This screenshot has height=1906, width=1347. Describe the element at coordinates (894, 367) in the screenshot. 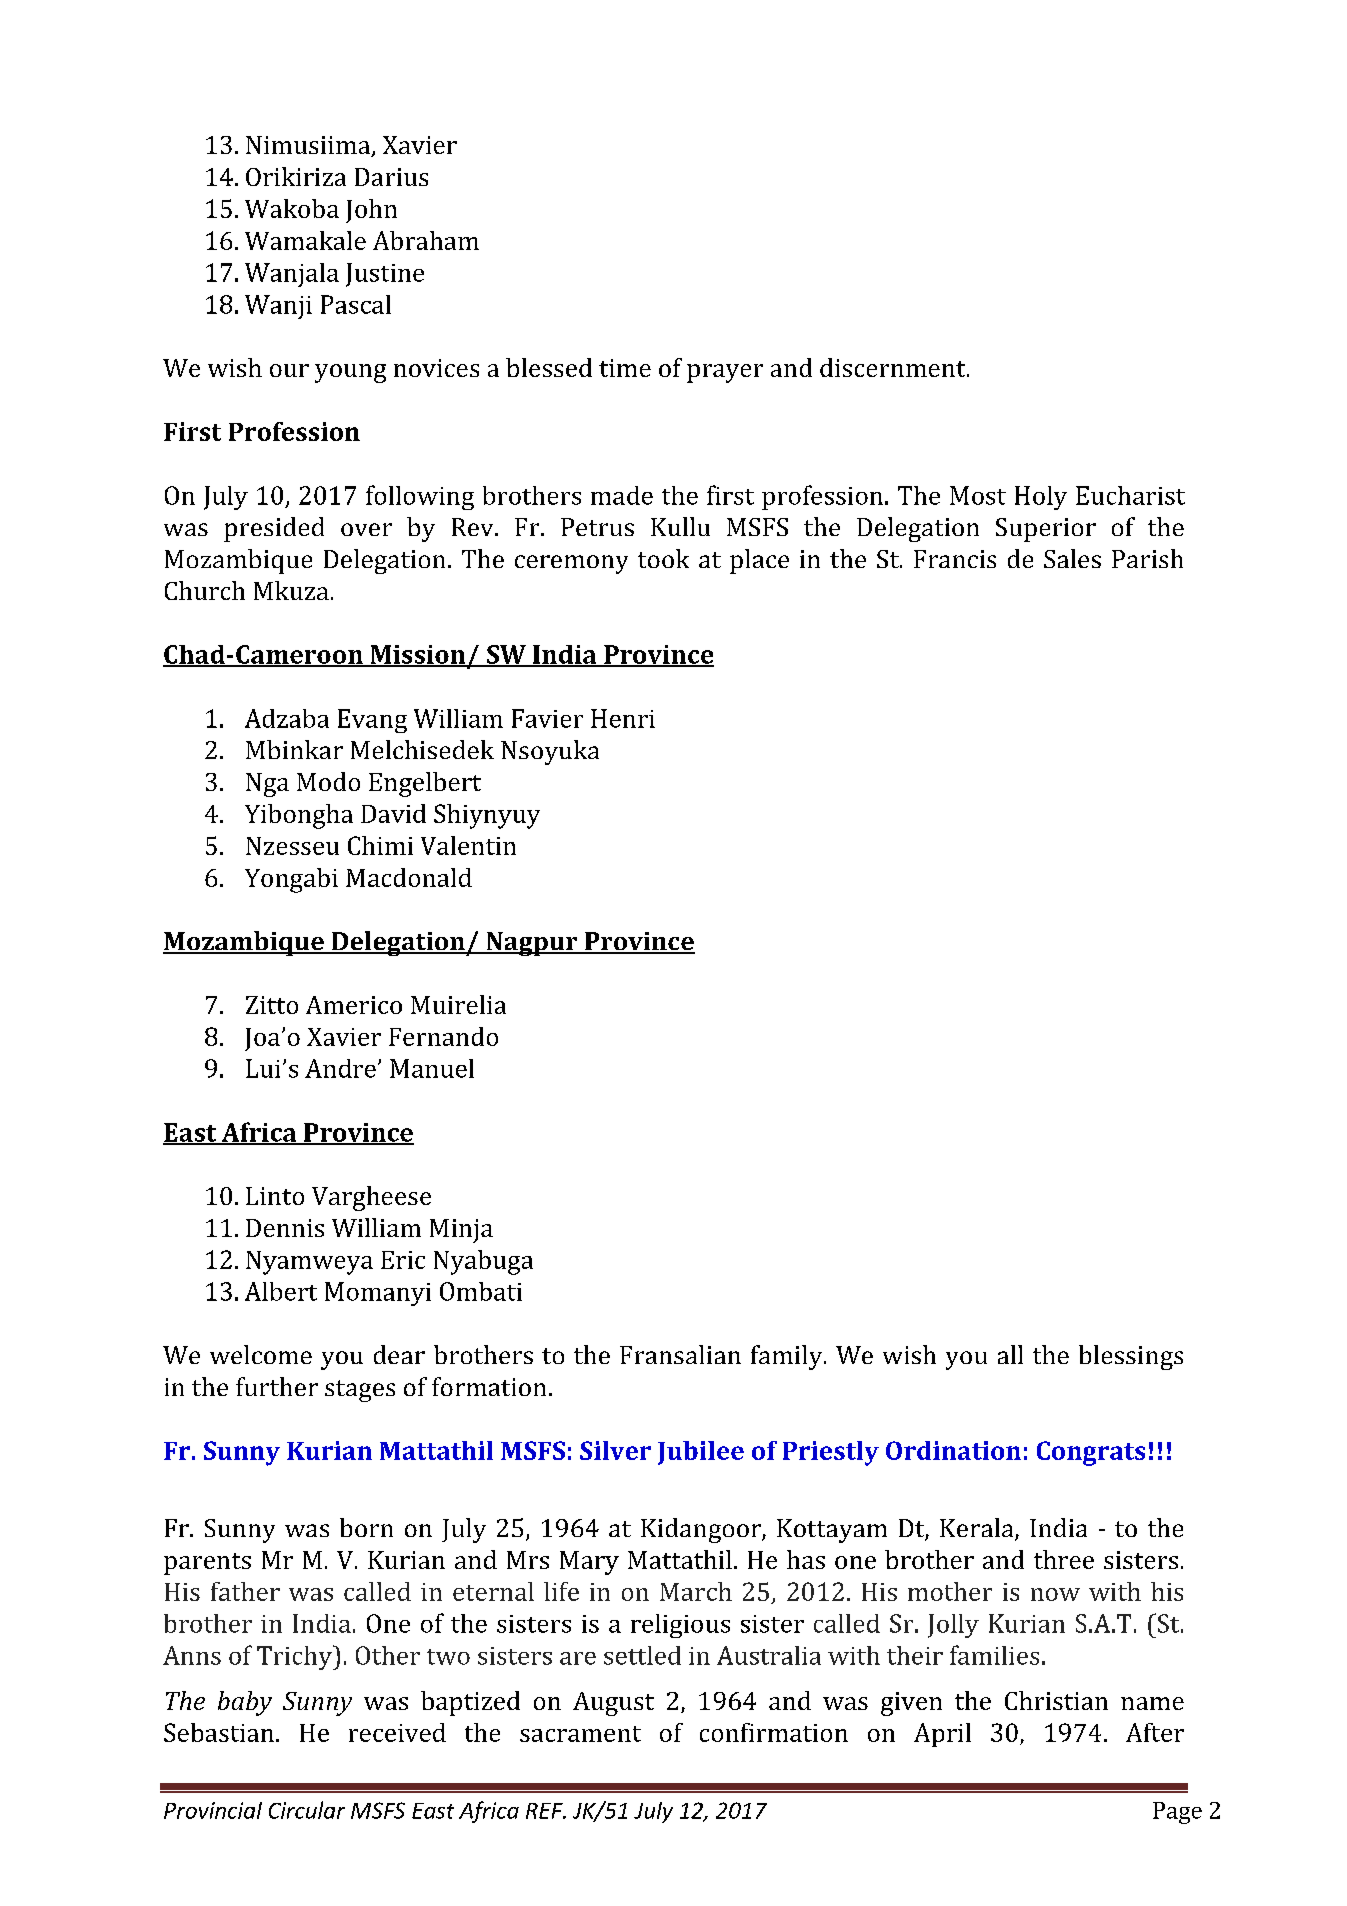

I see `discernment` at that location.
